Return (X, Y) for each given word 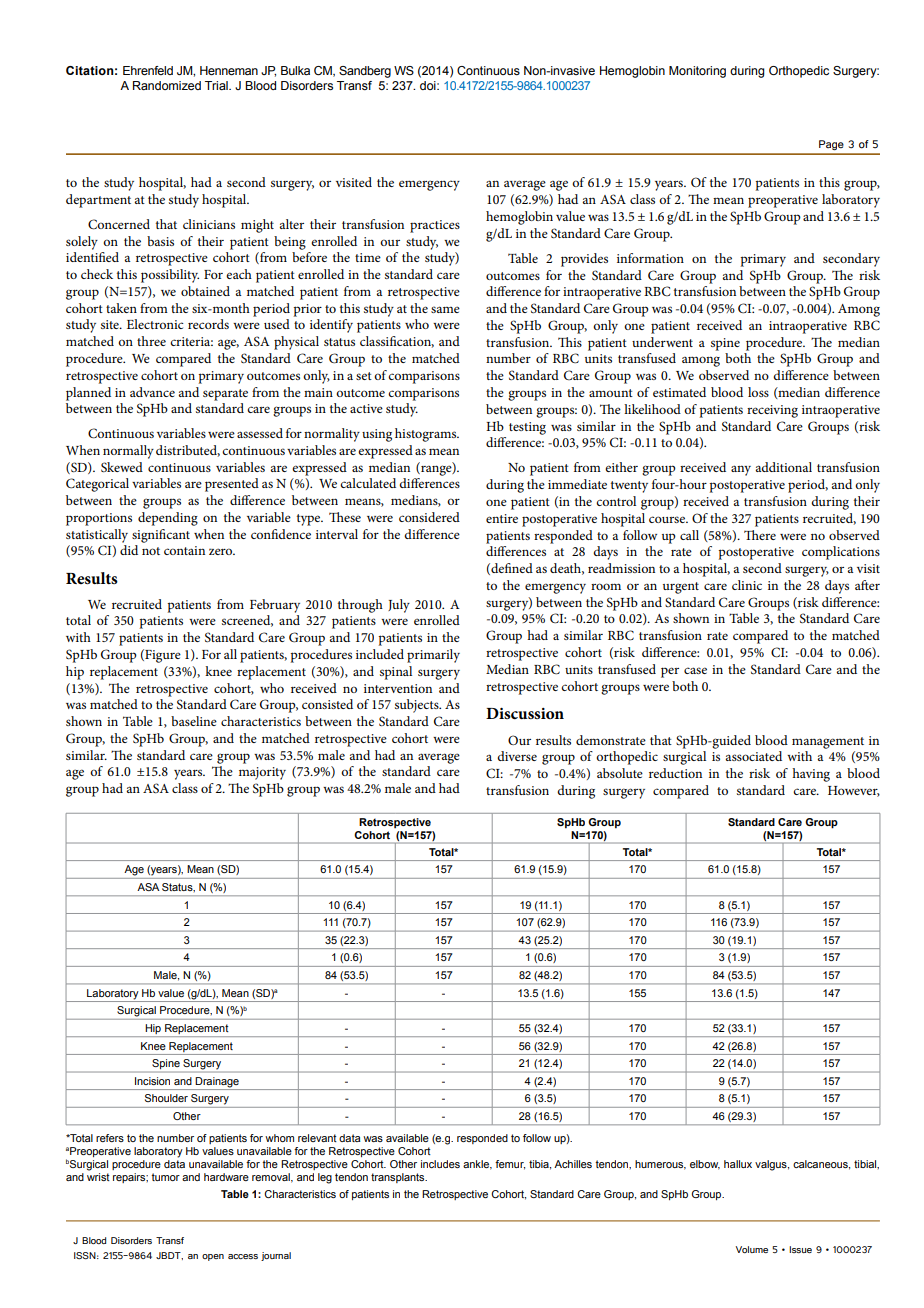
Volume (752, 1249)
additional (783, 467)
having (811, 775)
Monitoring (697, 72)
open (213, 1257)
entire (502, 518)
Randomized (167, 85)
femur (510, 1165)
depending (168, 519)
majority (262, 773)
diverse (517, 756)
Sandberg (365, 72)
